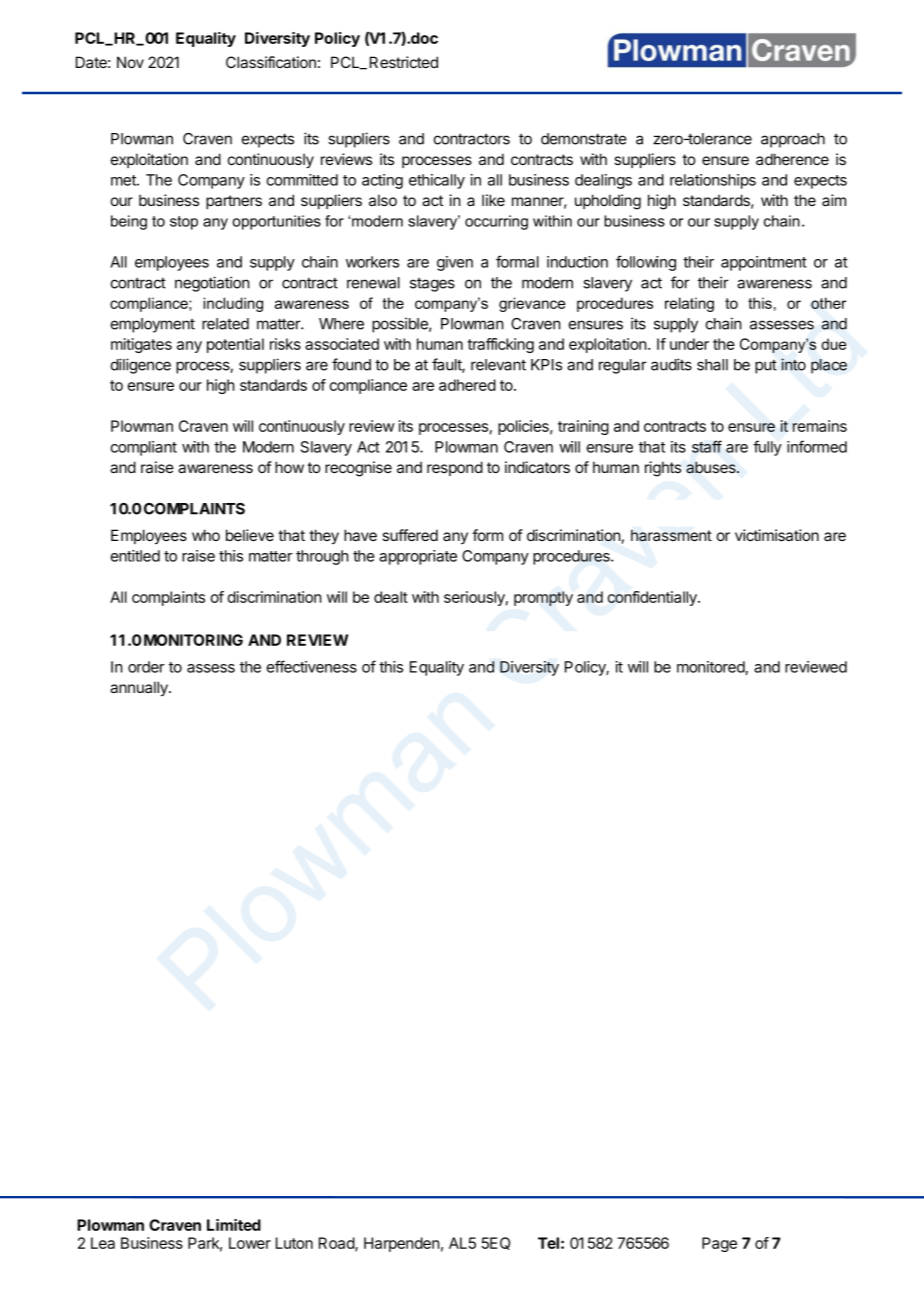 Image resolution: width=924 pixels, height=1308 pixels. I want to click on confidentially, so click(653, 598).
